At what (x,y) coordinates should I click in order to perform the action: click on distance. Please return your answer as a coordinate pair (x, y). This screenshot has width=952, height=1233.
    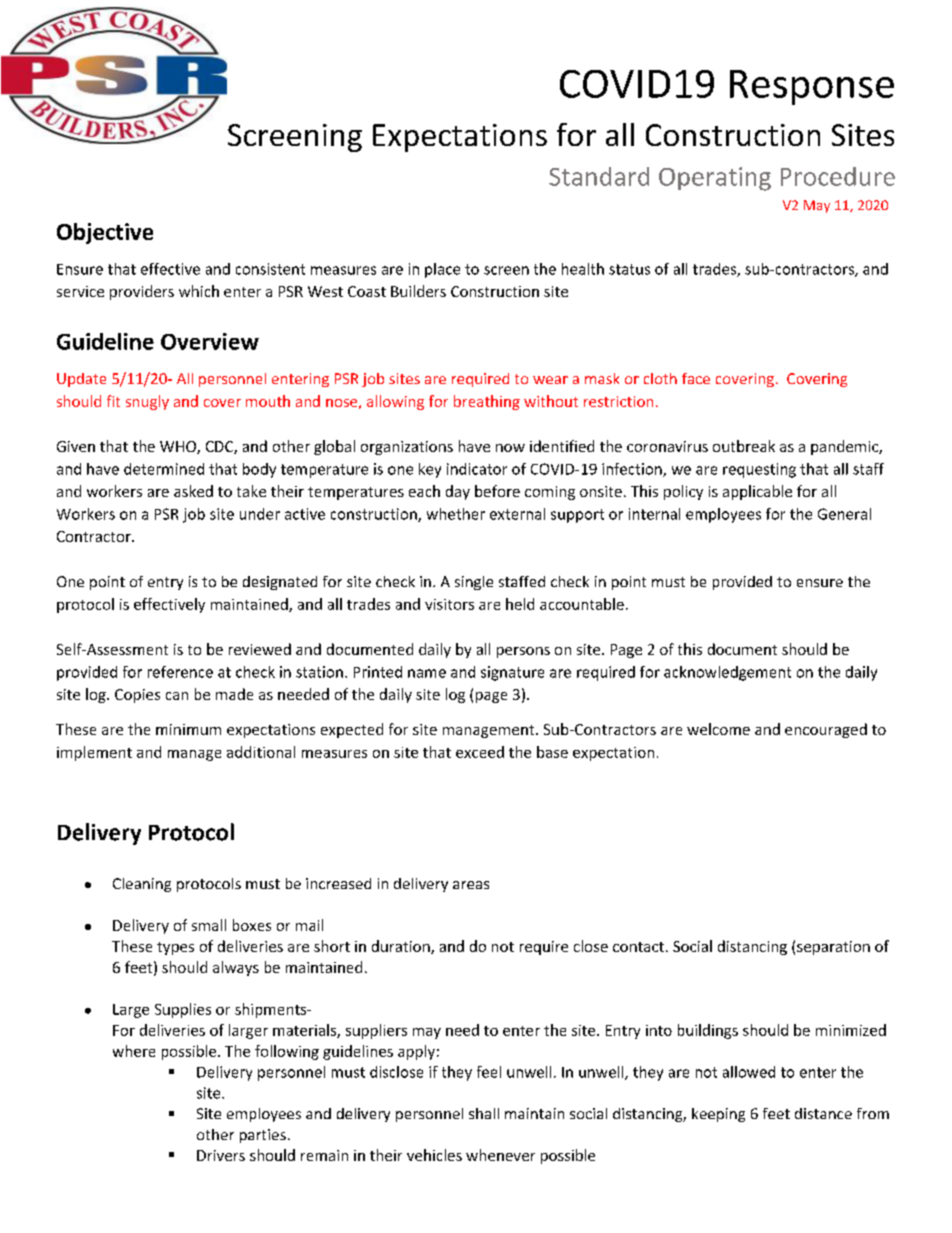
    Looking at the image, I should click on (823, 1113).
